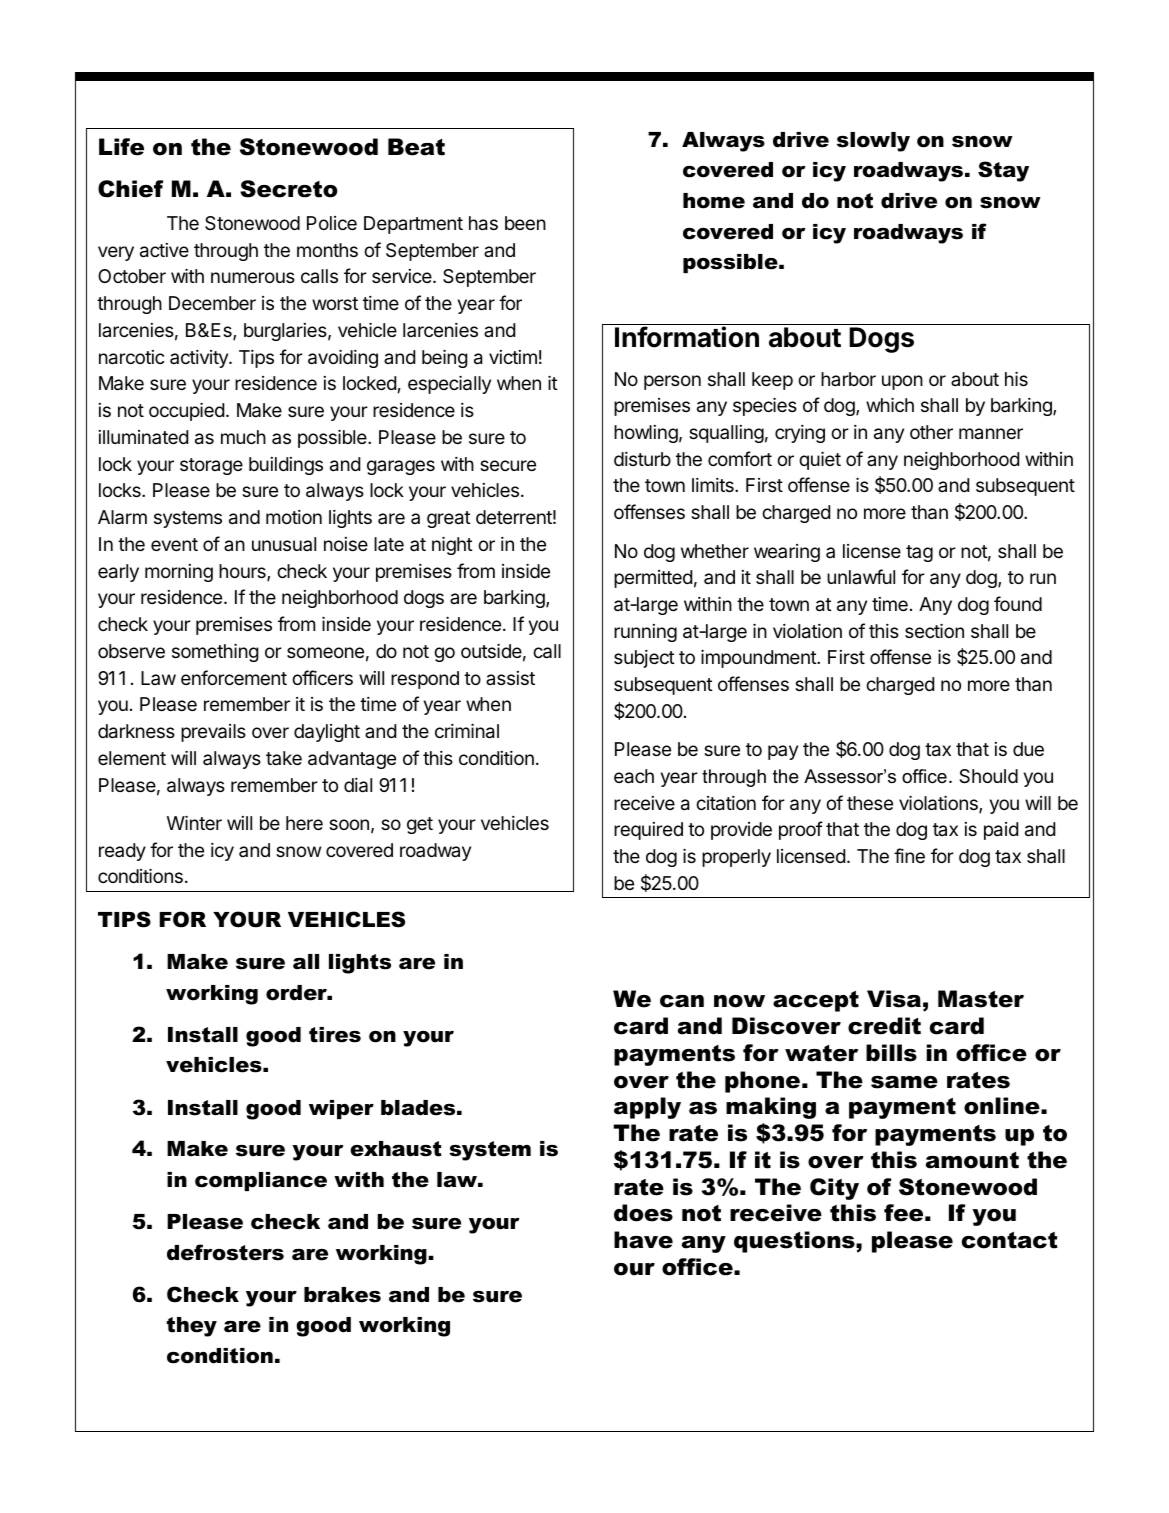 The image size is (1169, 1513). What do you see at coordinates (525, 223) in the screenshot?
I see `been` at bounding box center [525, 223].
